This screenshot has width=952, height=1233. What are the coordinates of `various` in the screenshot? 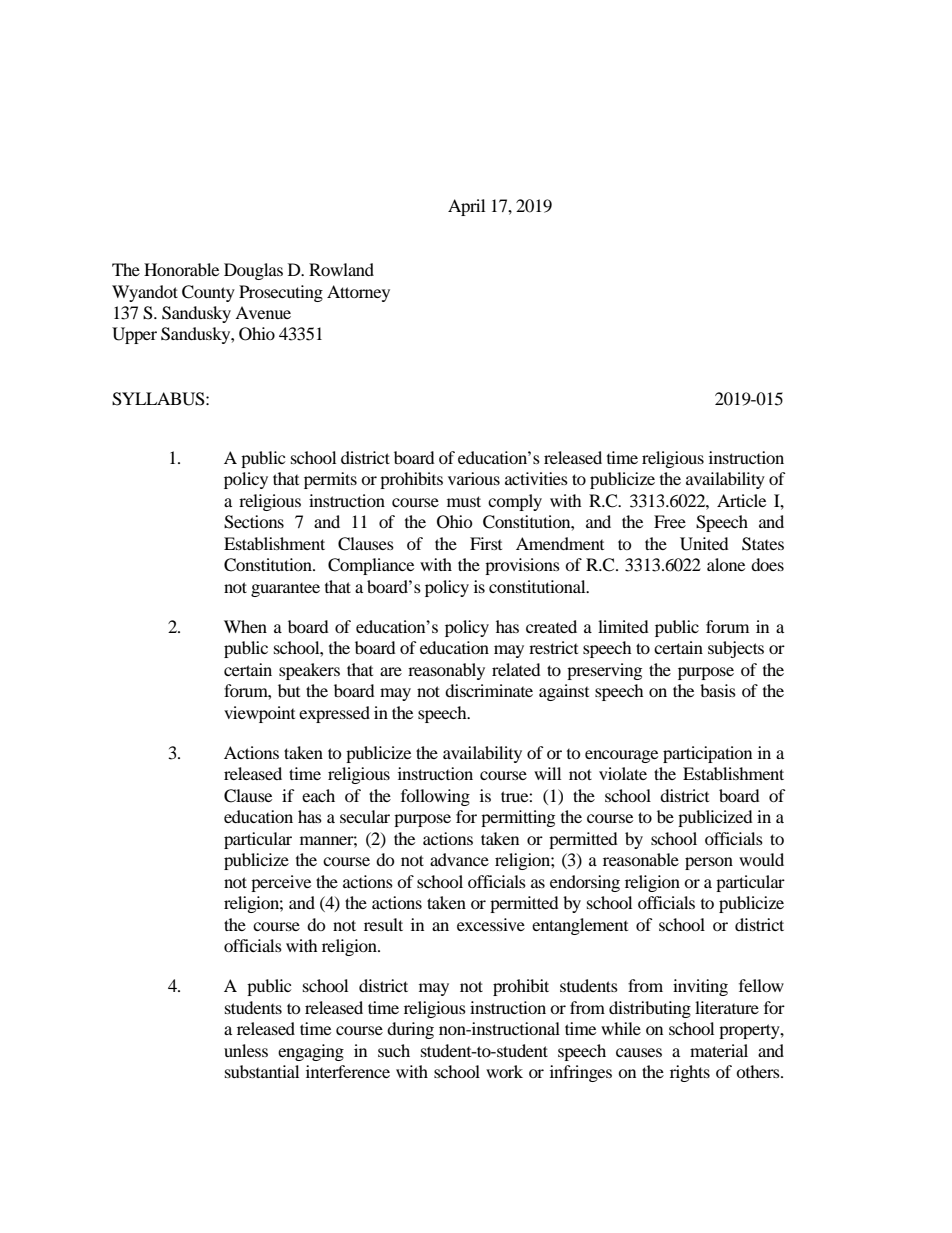 It's located at (474, 478).
